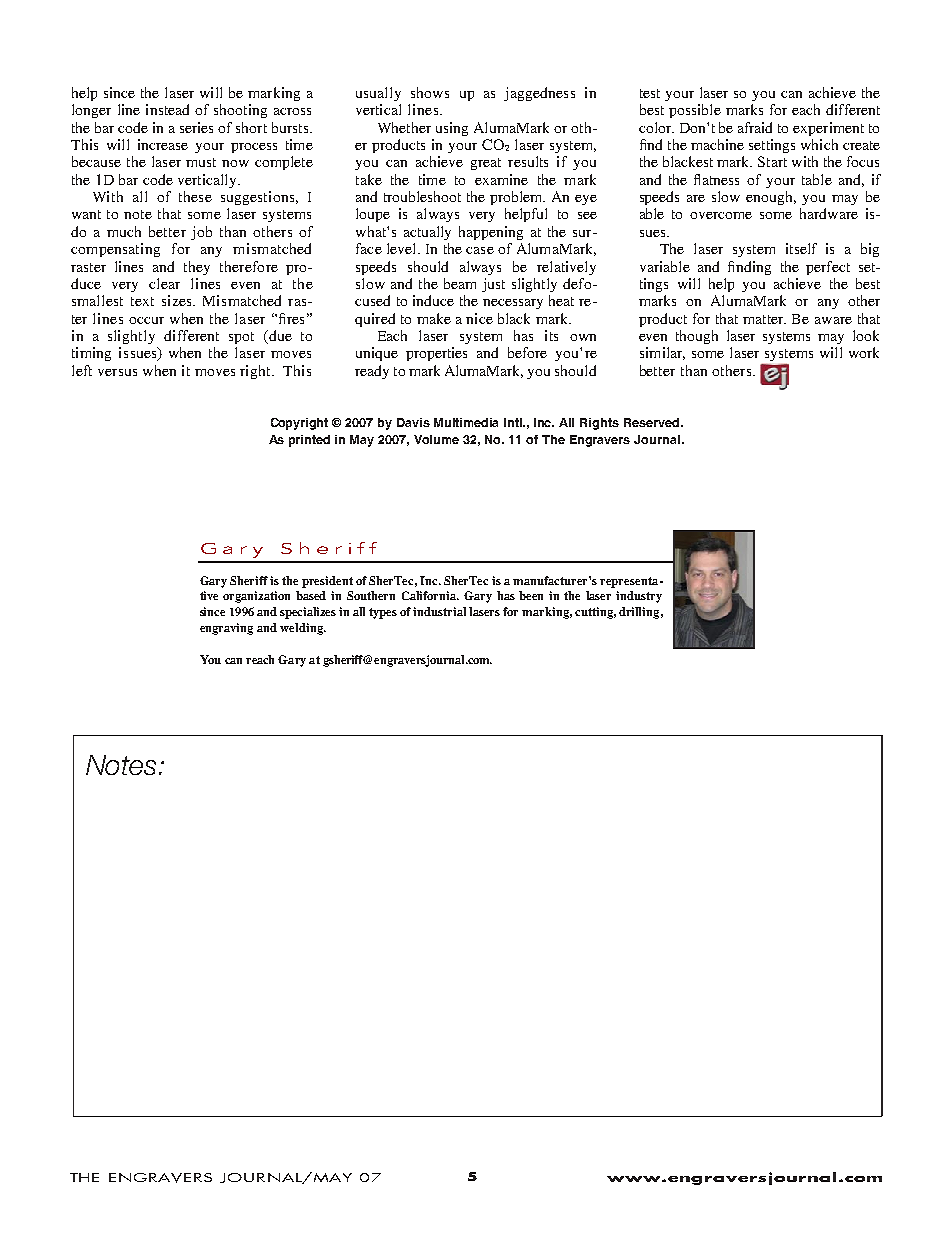  What do you see at coordinates (164, 283) in the document?
I see `clear` at bounding box center [164, 283].
